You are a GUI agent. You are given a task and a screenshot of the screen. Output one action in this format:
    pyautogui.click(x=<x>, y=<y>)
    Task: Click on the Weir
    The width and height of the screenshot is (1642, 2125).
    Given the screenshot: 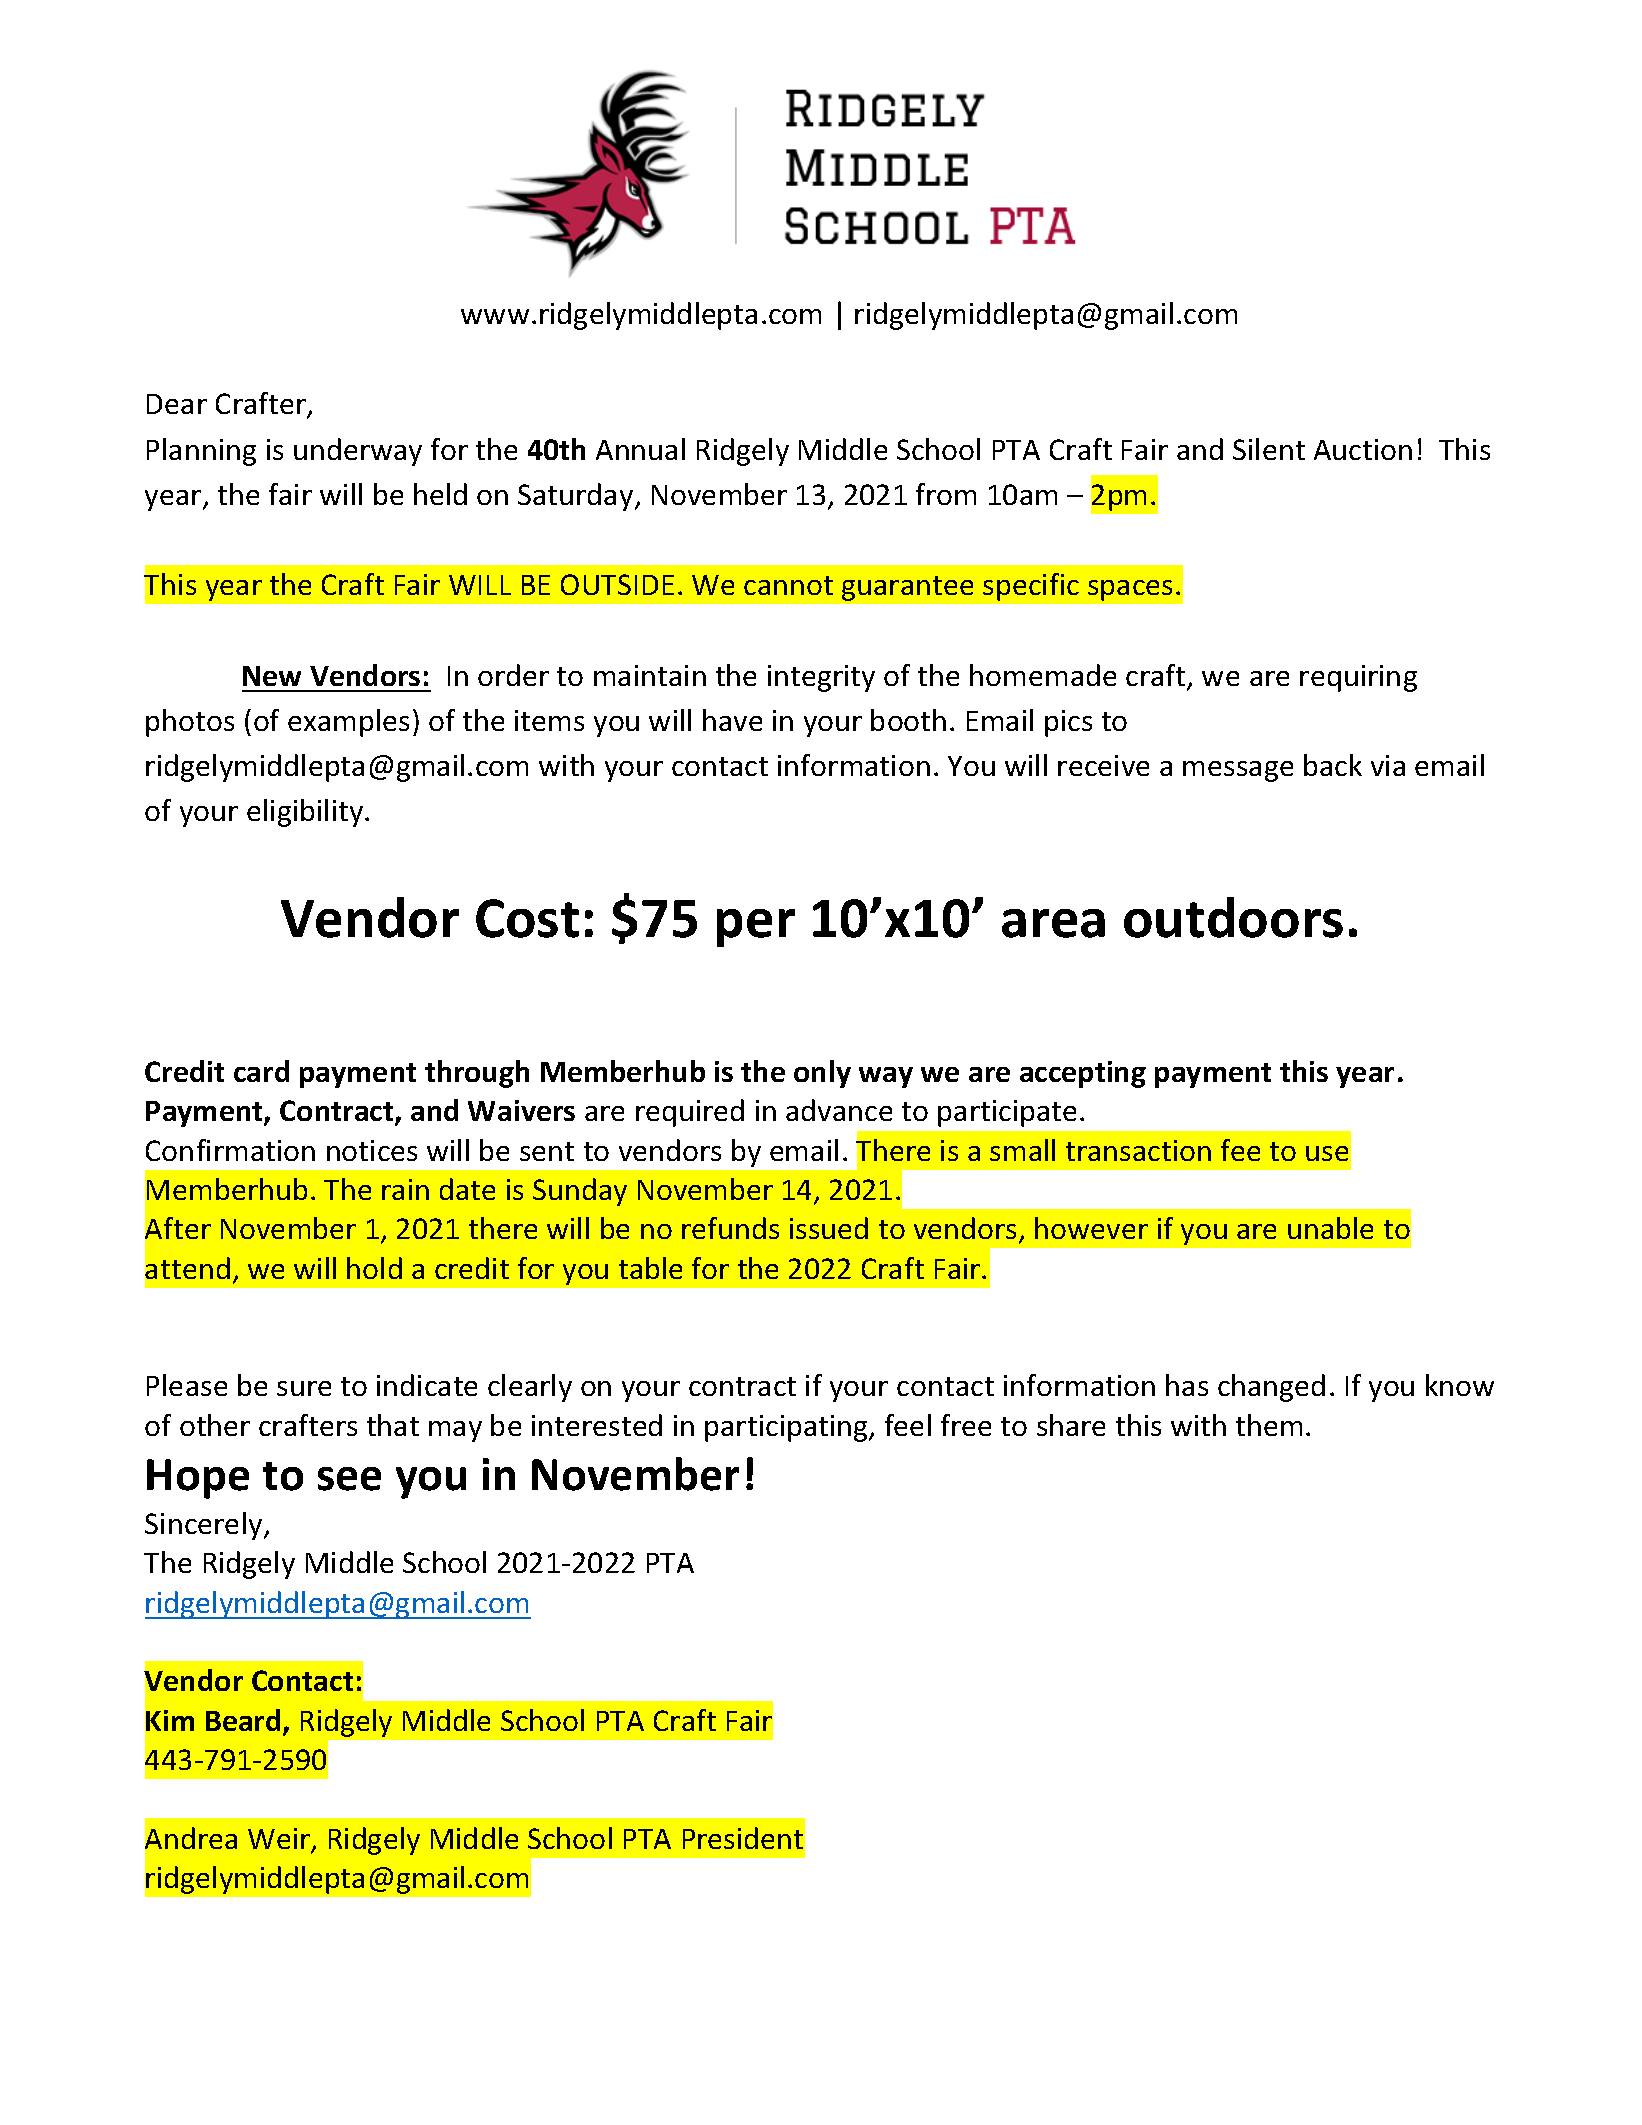 What is the action you would take?
    pyautogui.click(x=280, y=1840)
